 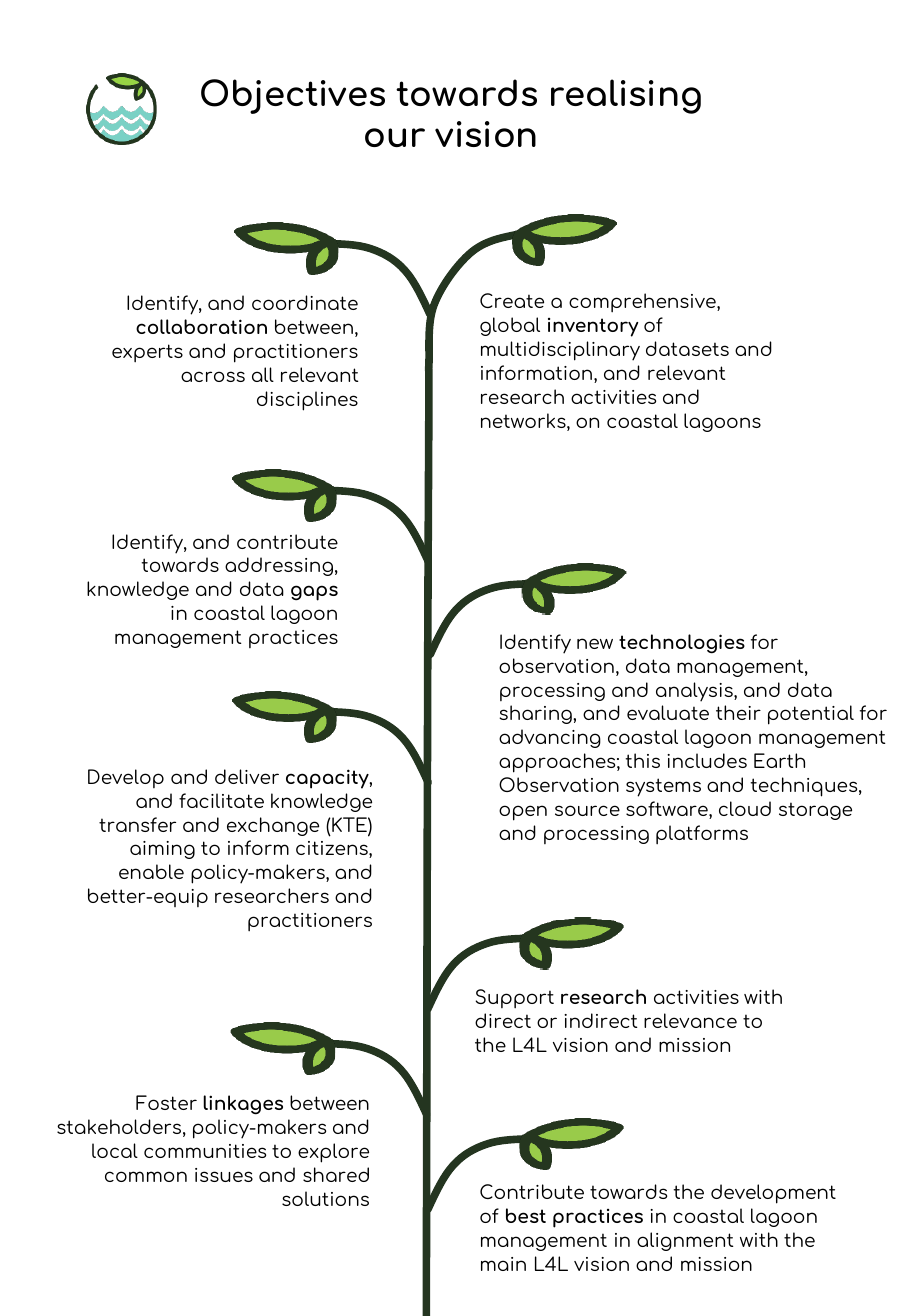 I want to click on facilitate, so click(x=221, y=800).
